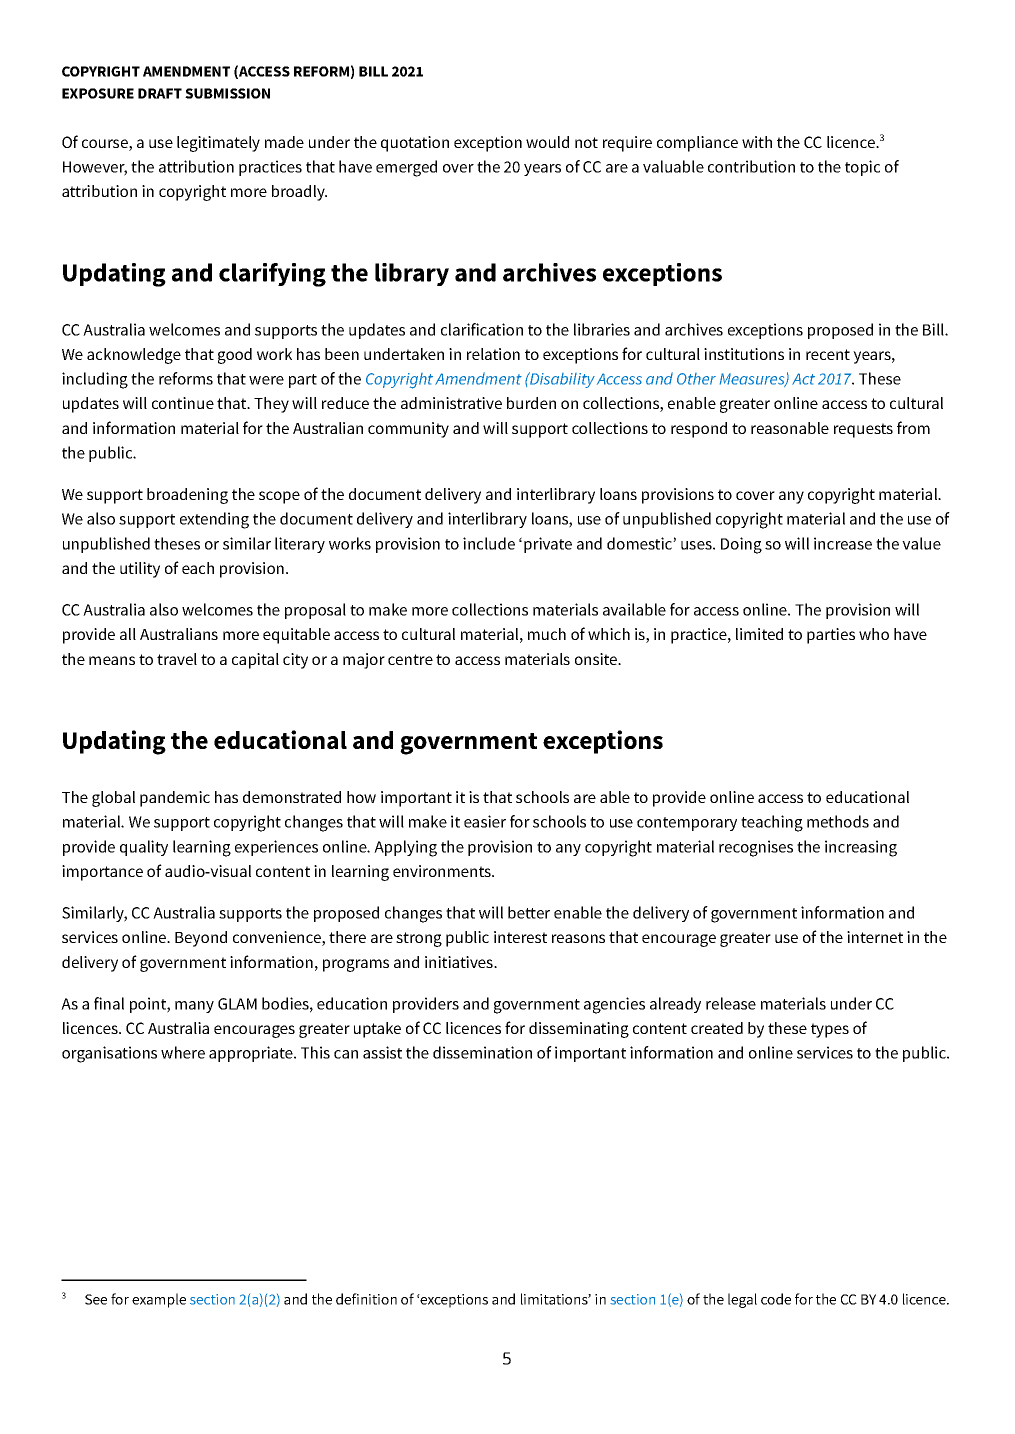 This screenshot has height=1434, width=1015. I want to click on increase, so click(843, 543).
